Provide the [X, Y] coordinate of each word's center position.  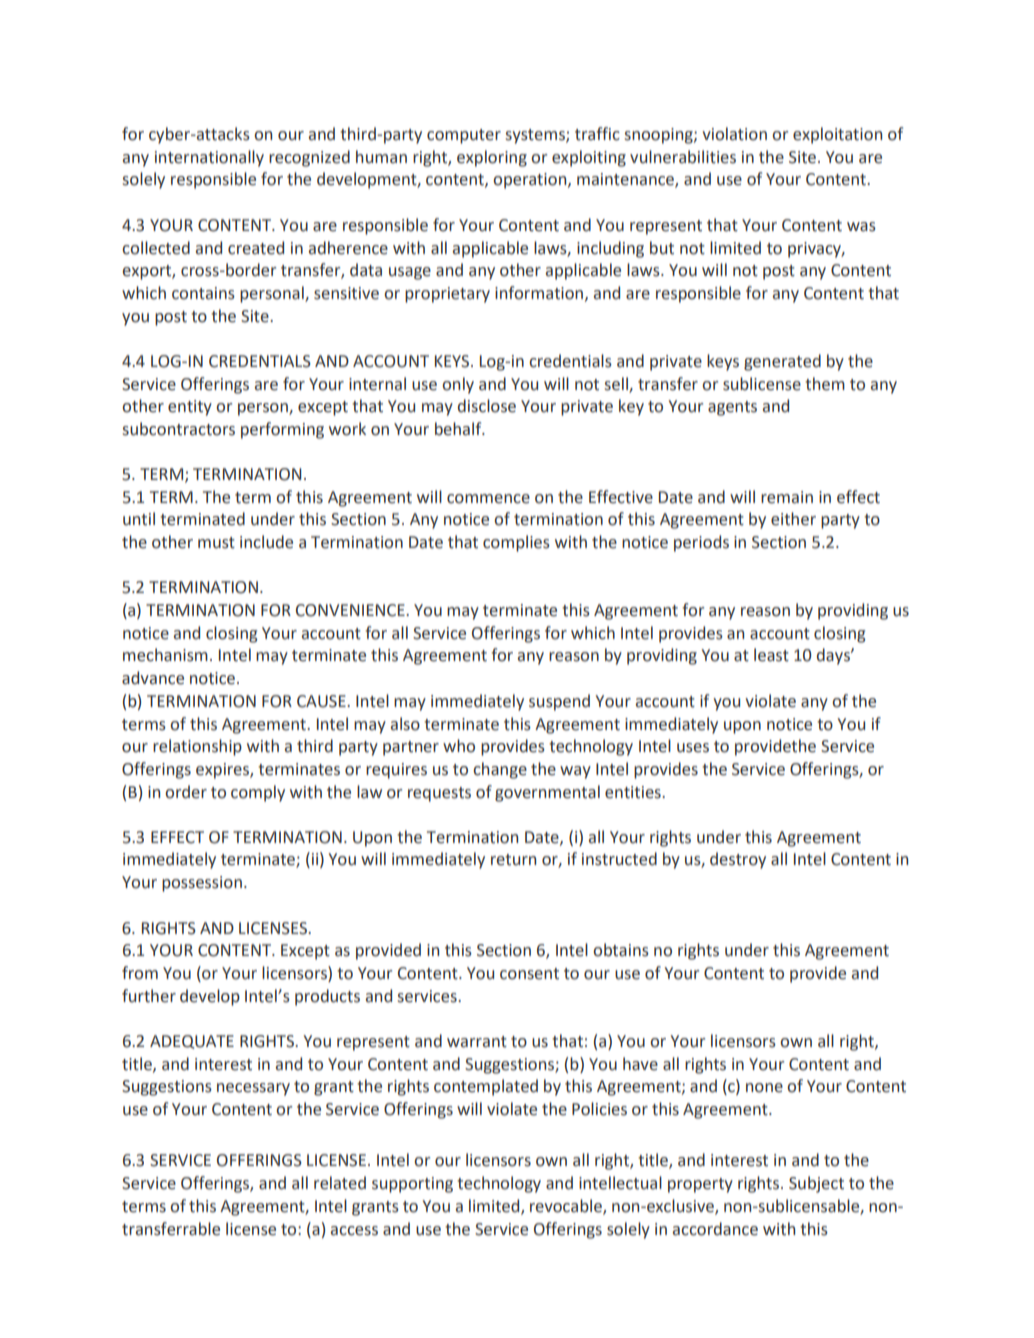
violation [734, 134]
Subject [816, 1184]
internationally [209, 158]
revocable [567, 1207]
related [340, 1183]
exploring [492, 158]
